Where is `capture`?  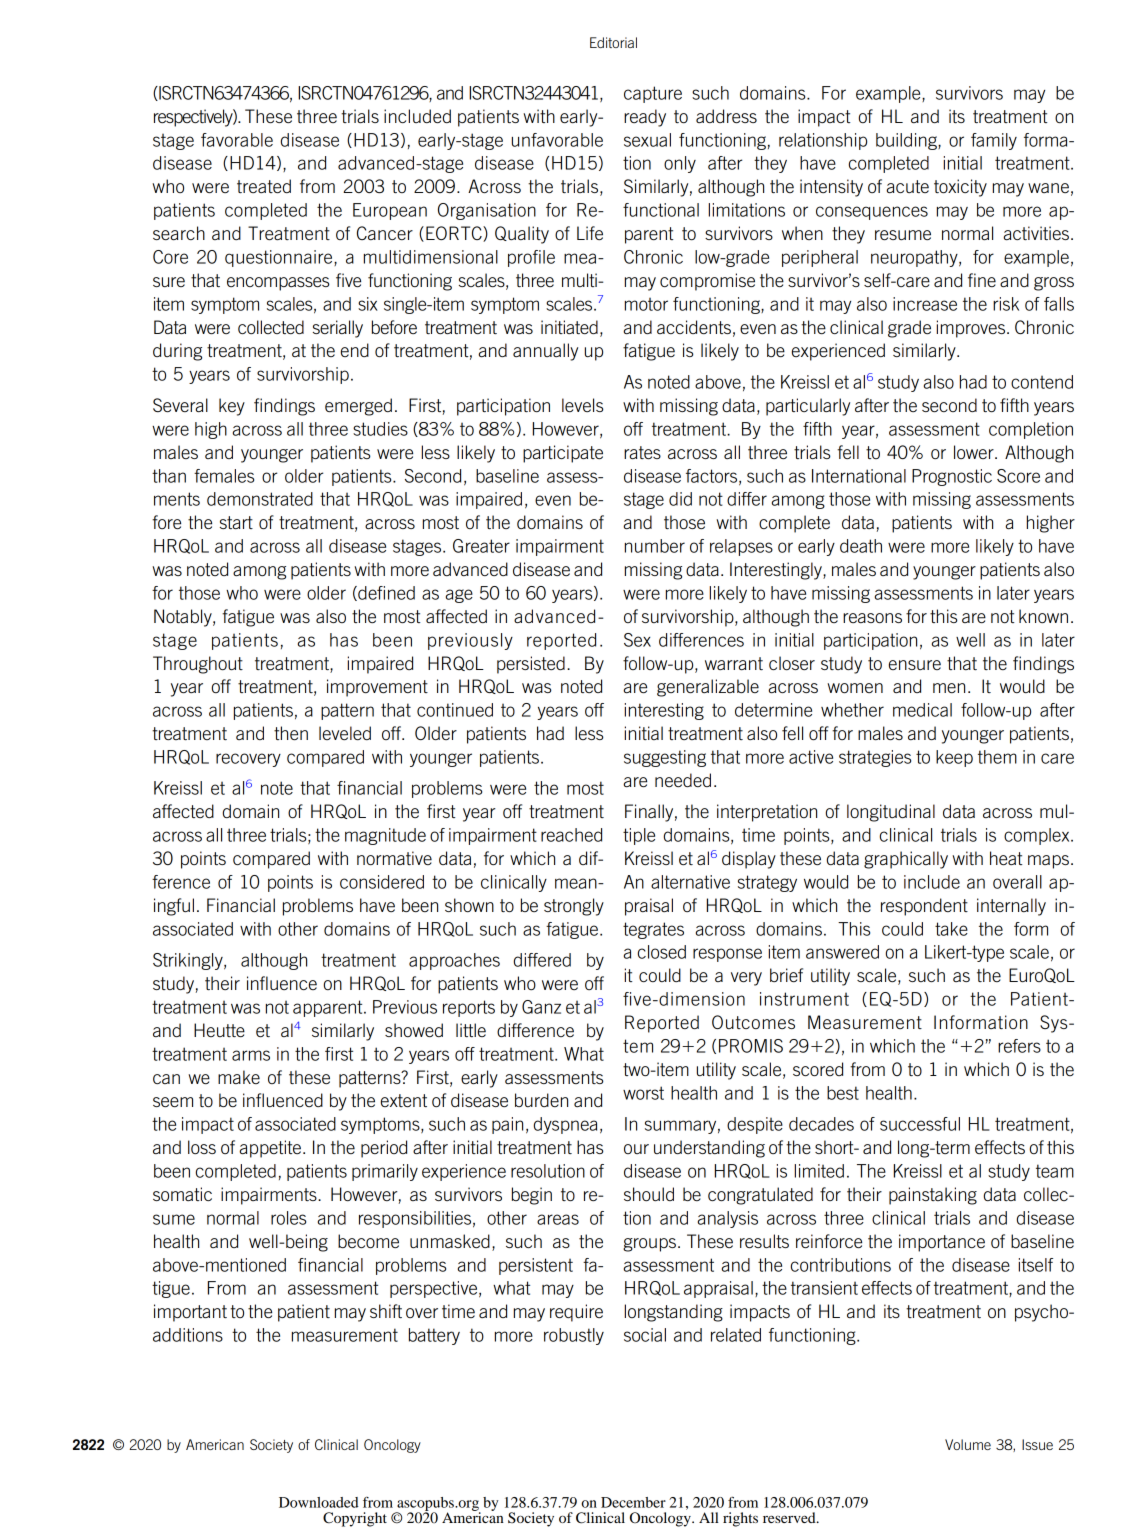 capture is located at coordinates (653, 94).
